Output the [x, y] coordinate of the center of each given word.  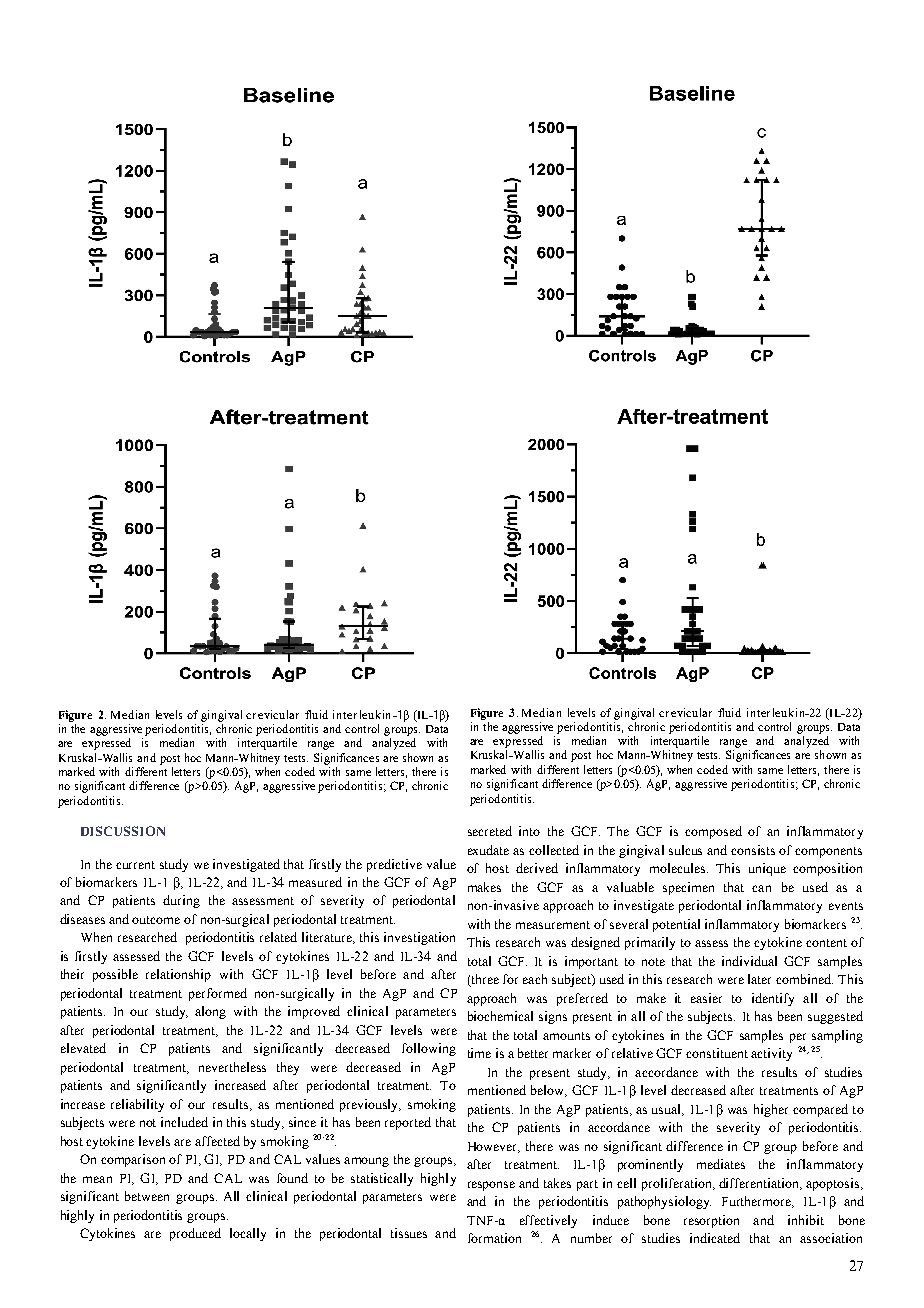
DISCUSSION [123, 831]
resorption [711, 1221]
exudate [488, 850]
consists [753, 850]
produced [195, 1234]
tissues [409, 1233]
